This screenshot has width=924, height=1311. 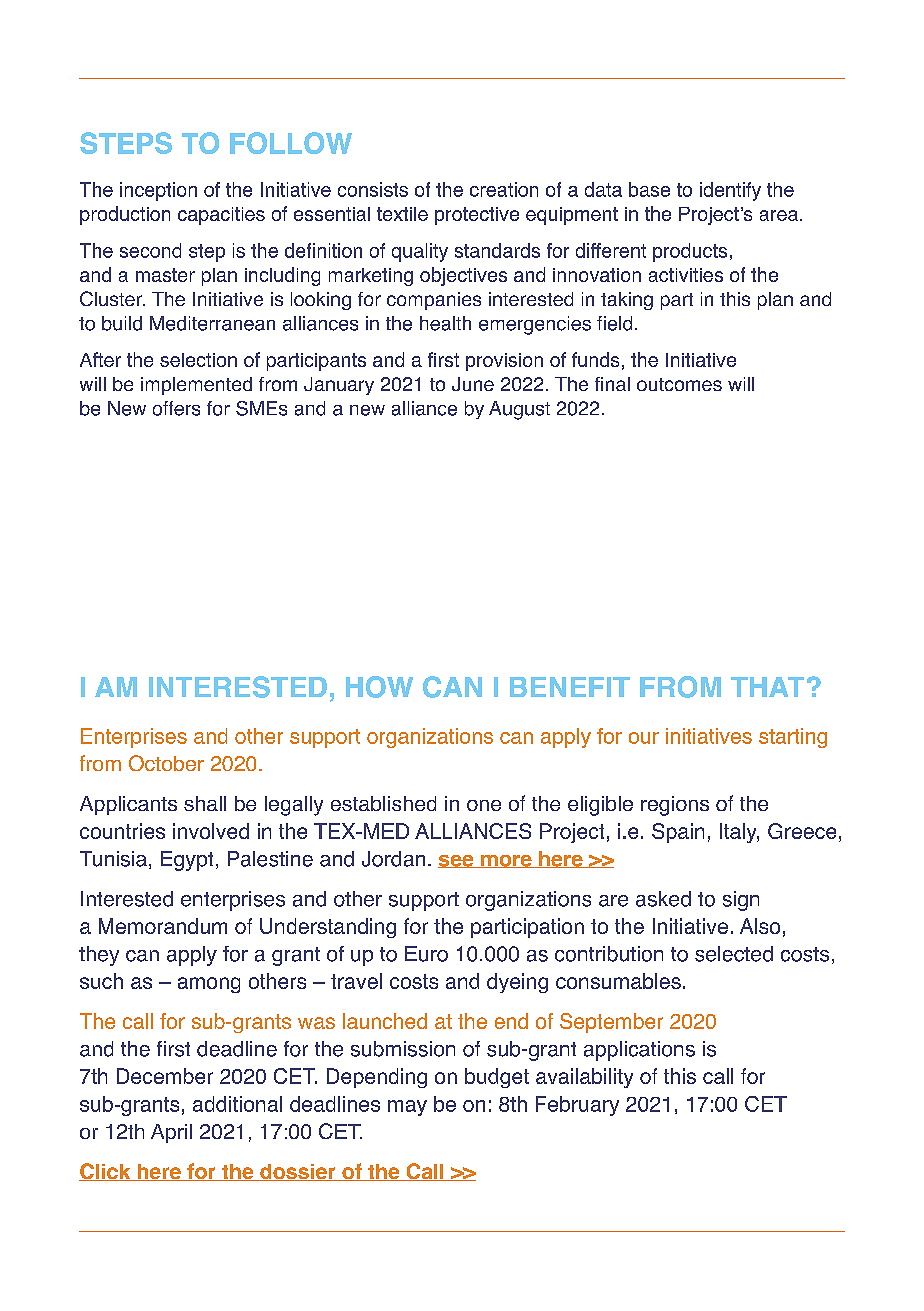 I want to click on identify, so click(x=730, y=191).
